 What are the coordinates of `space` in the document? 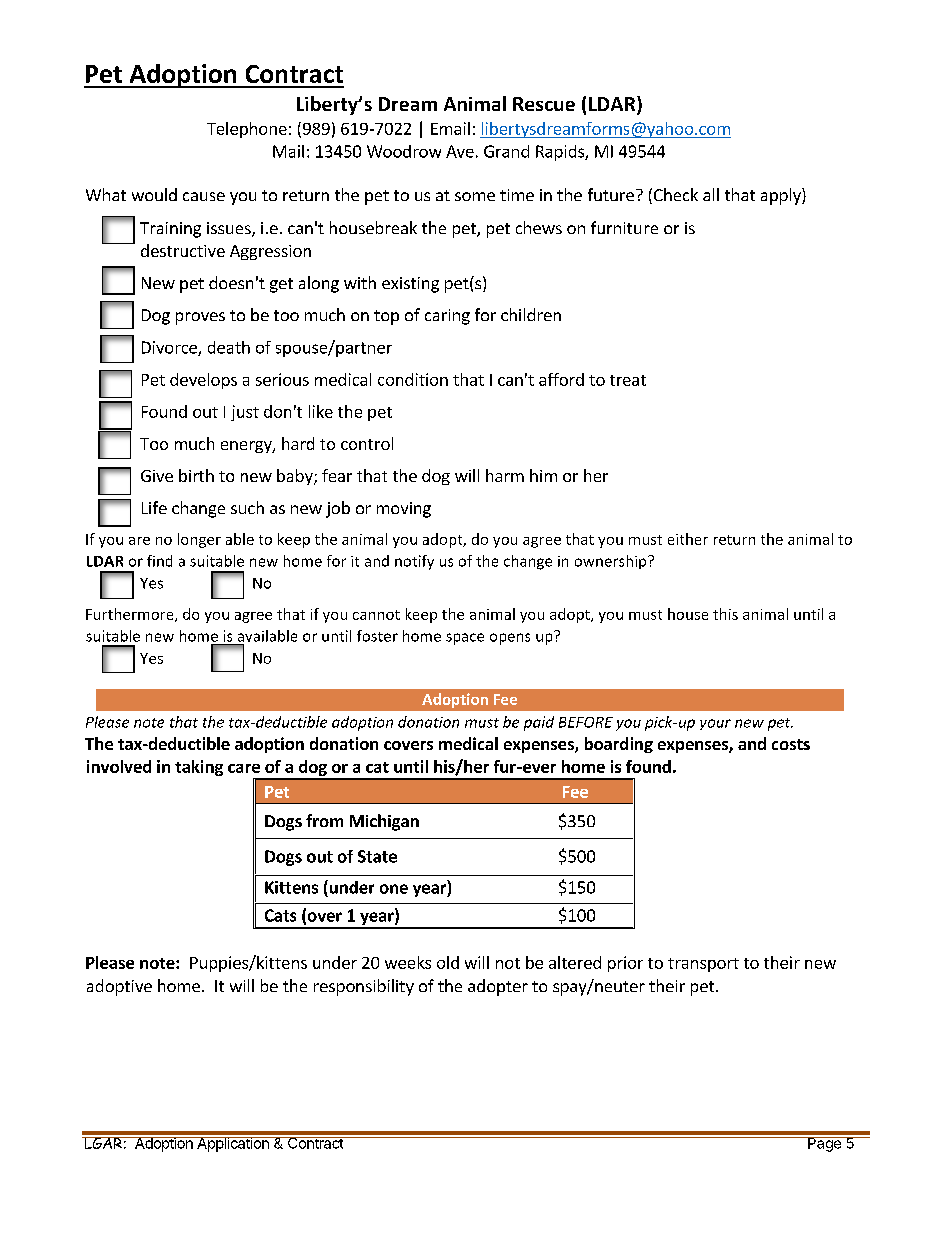 It's located at (465, 639).
